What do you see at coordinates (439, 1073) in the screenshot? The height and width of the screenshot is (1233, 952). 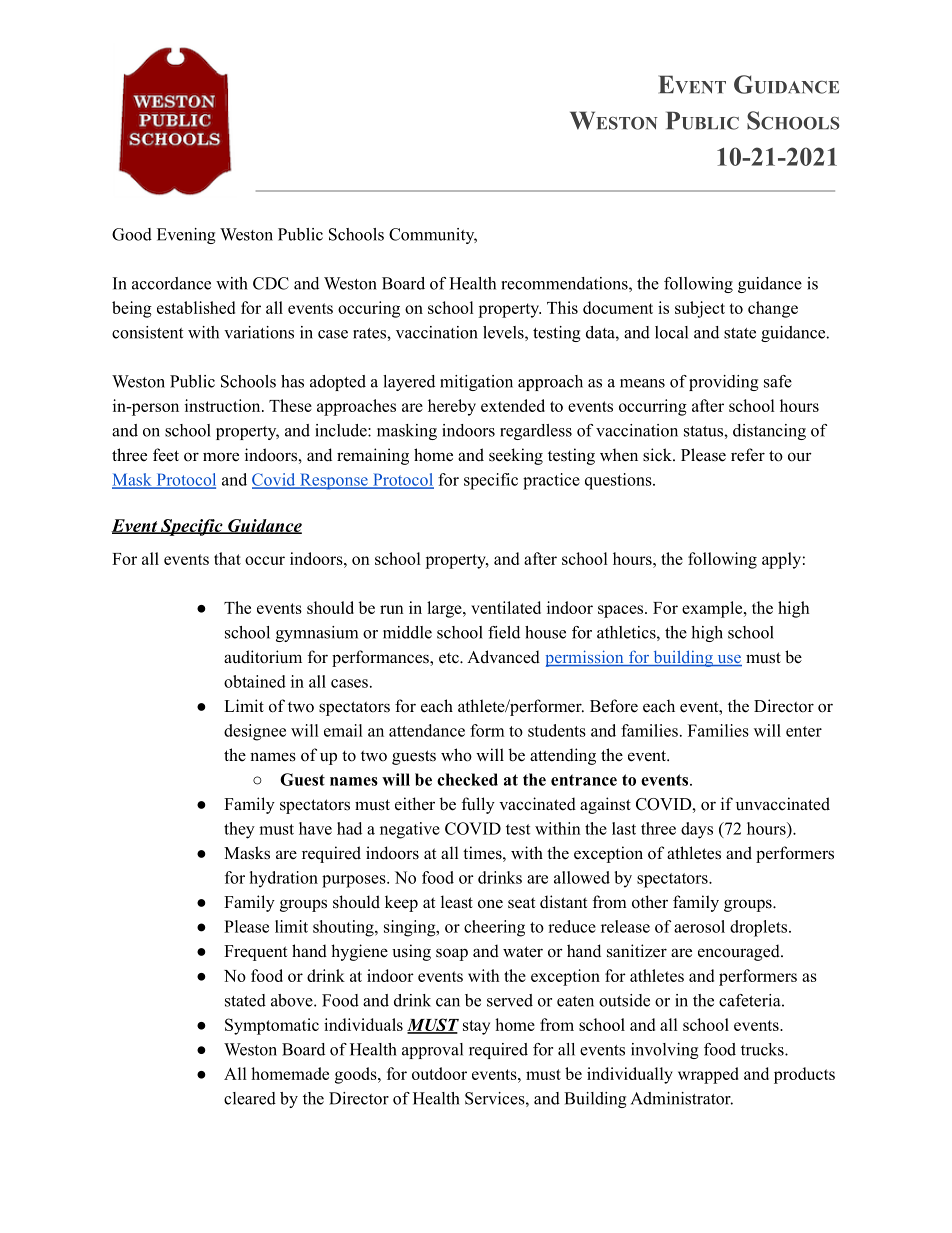 I see `outdoor` at bounding box center [439, 1073].
